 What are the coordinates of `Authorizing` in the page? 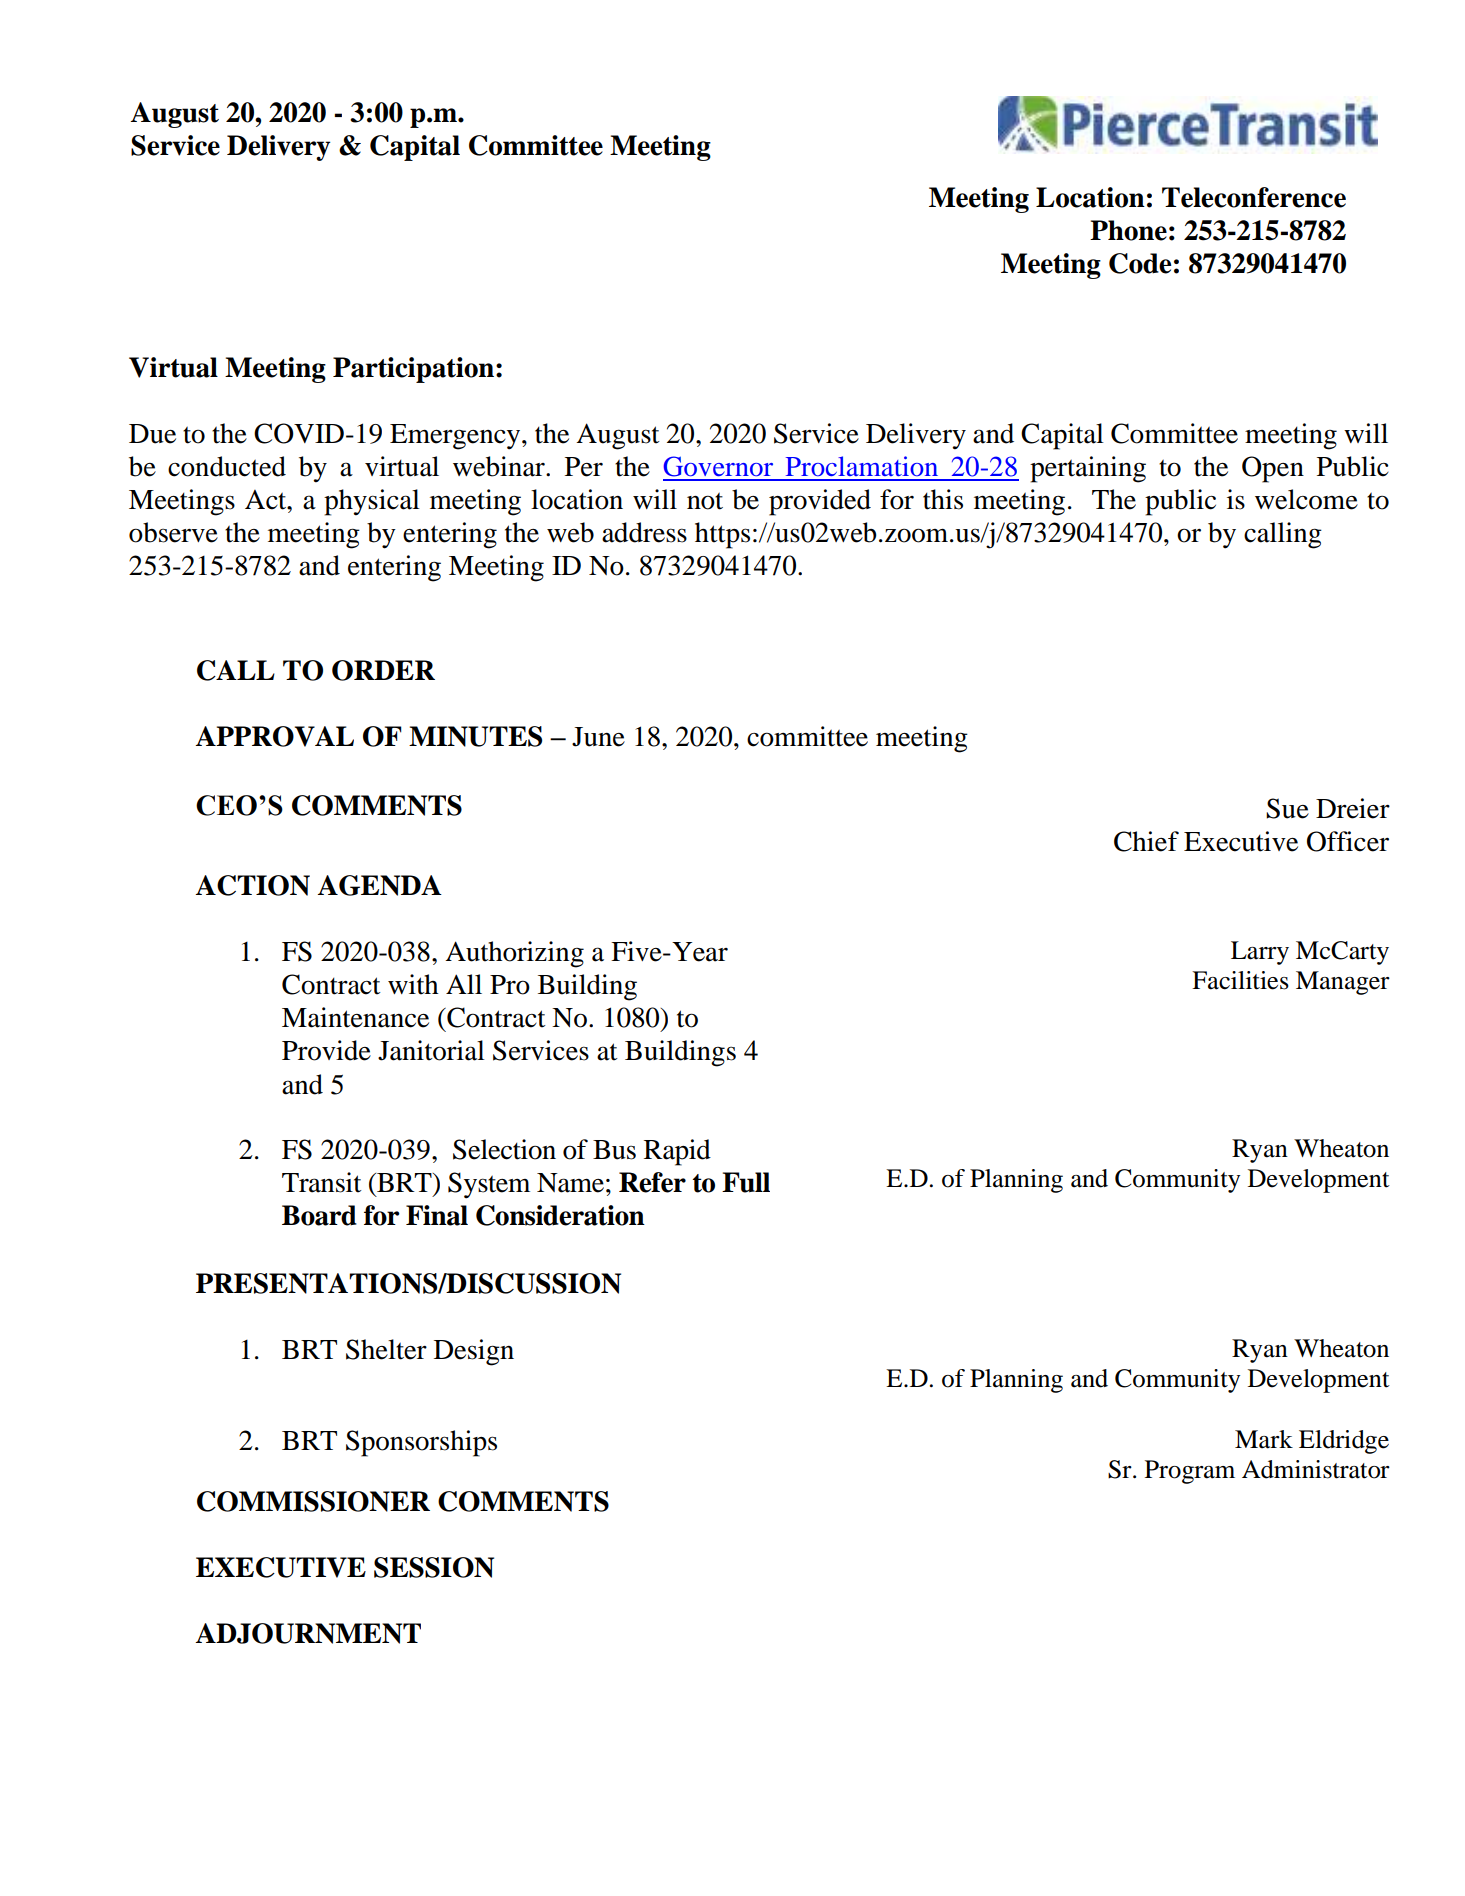 It's located at (514, 954).
